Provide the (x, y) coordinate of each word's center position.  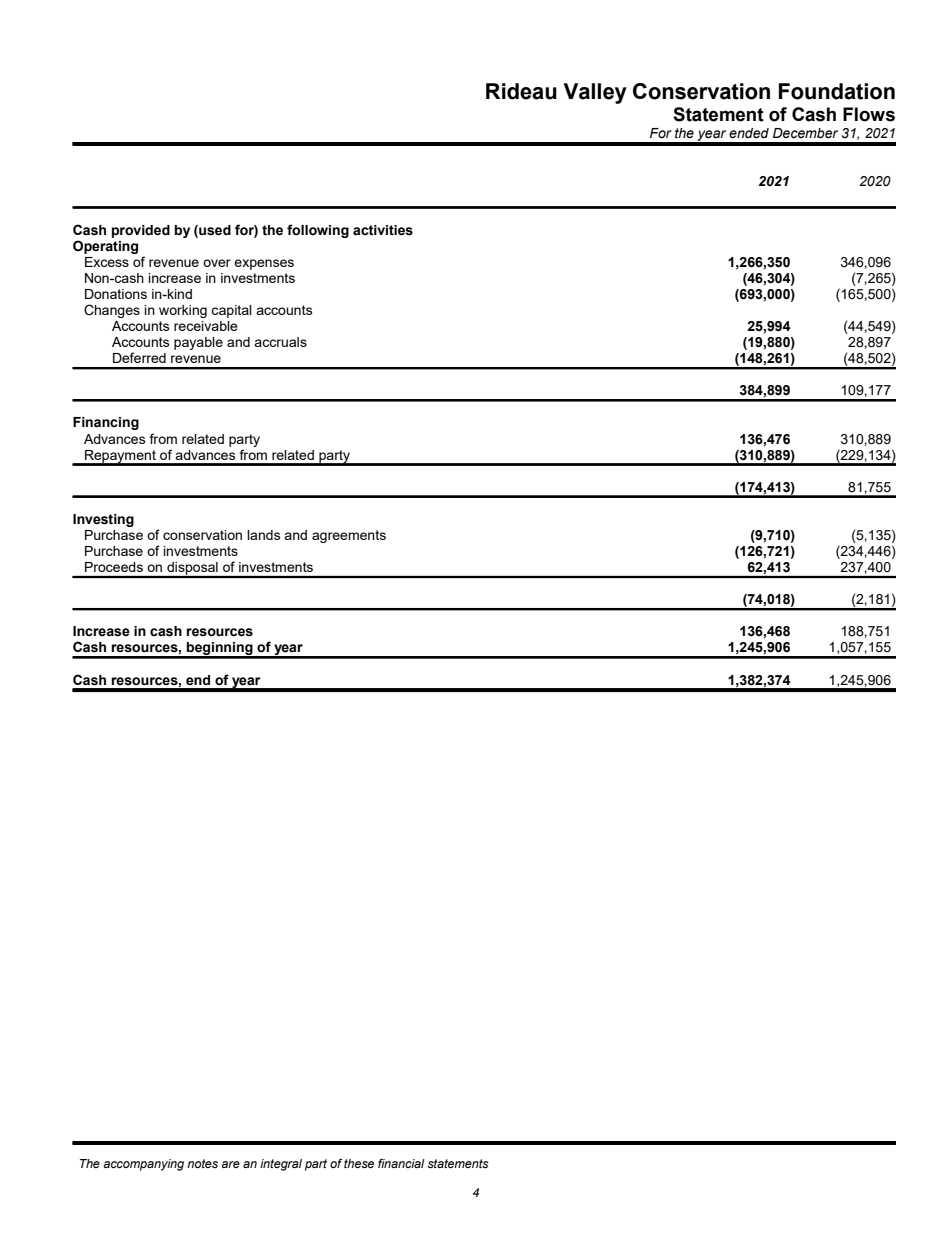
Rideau (521, 91)
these (359, 1164)
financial (401, 1163)
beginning (220, 650)
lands (263, 535)
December (805, 133)
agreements (349, 536)
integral (281, 1165)
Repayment (120, 457)
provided (141, 231)
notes (202, 1163)
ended (749, 133)
